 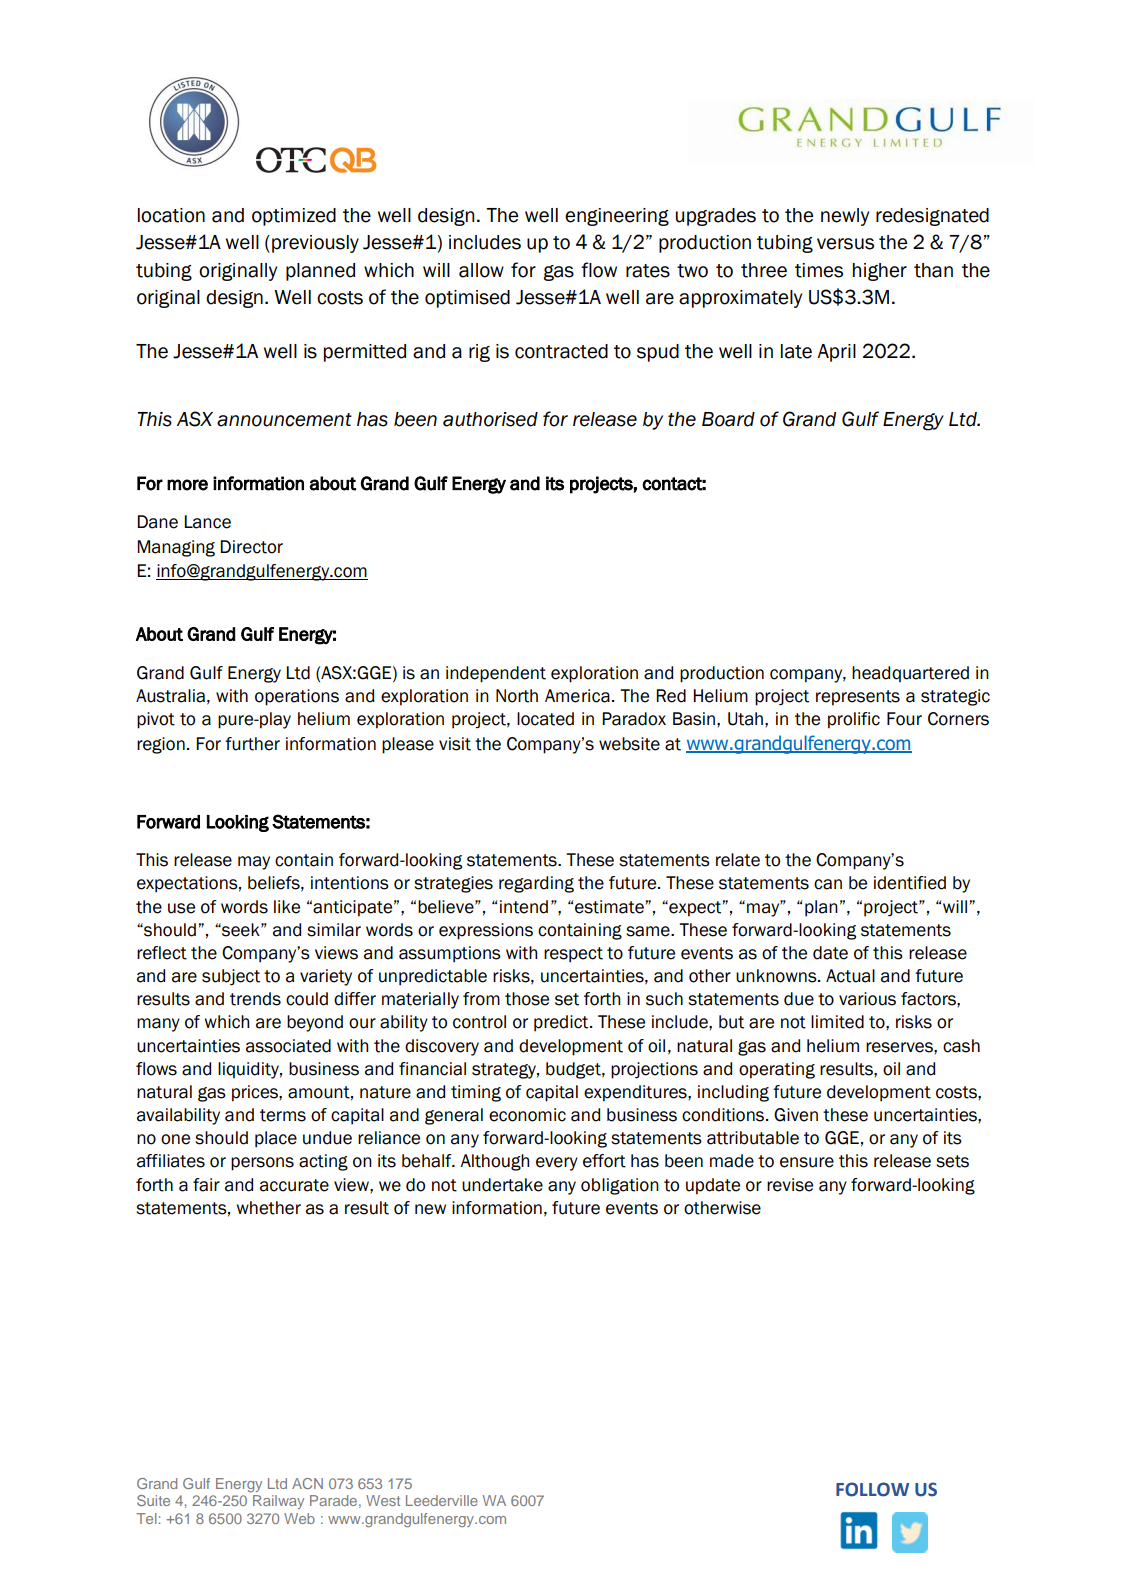 What do you see at coordinates (845, 244) in the screenshot?
I see `versus` at bounding box center [845, 244].
